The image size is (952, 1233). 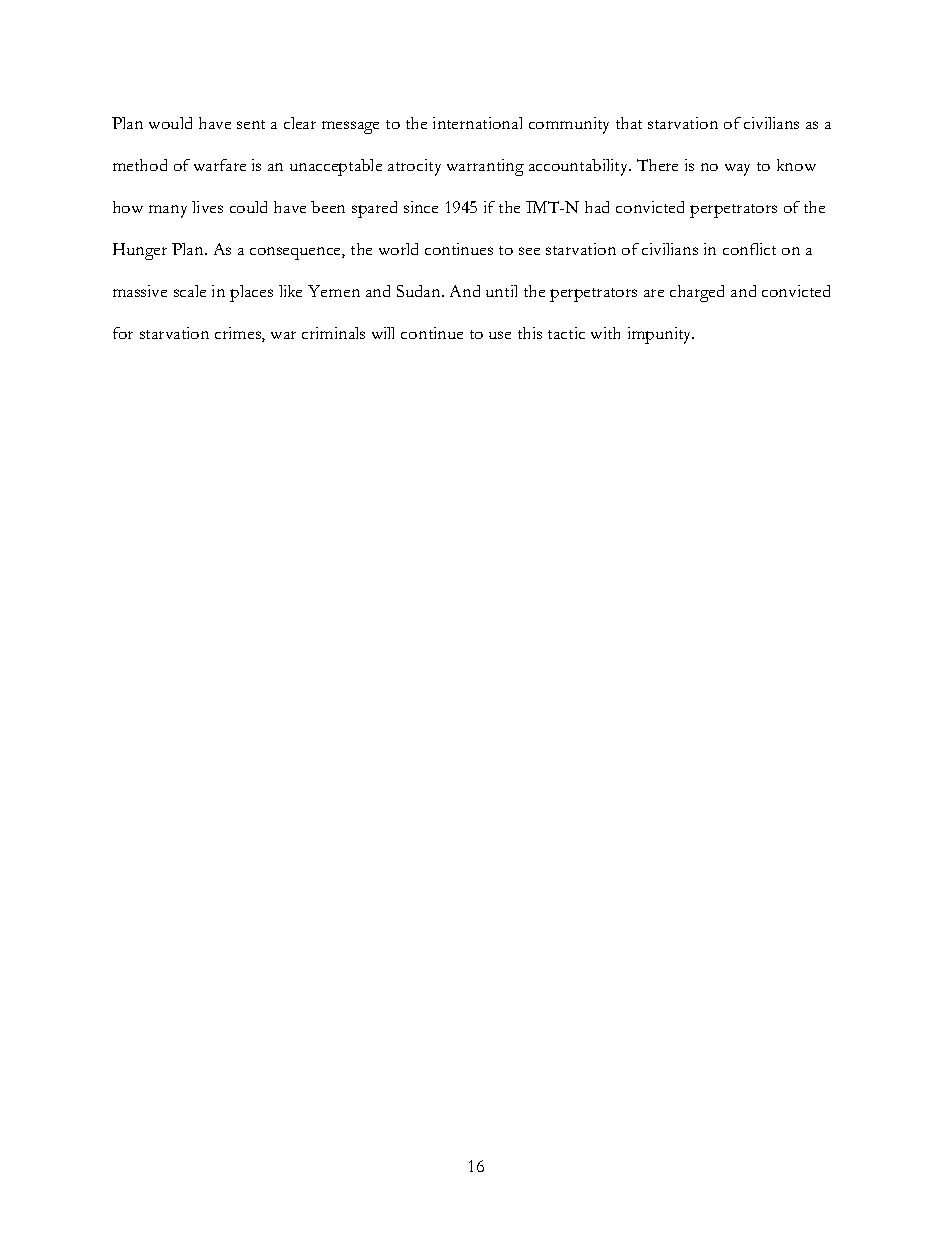 I want to click on lives, so click(x=207, y=207).
